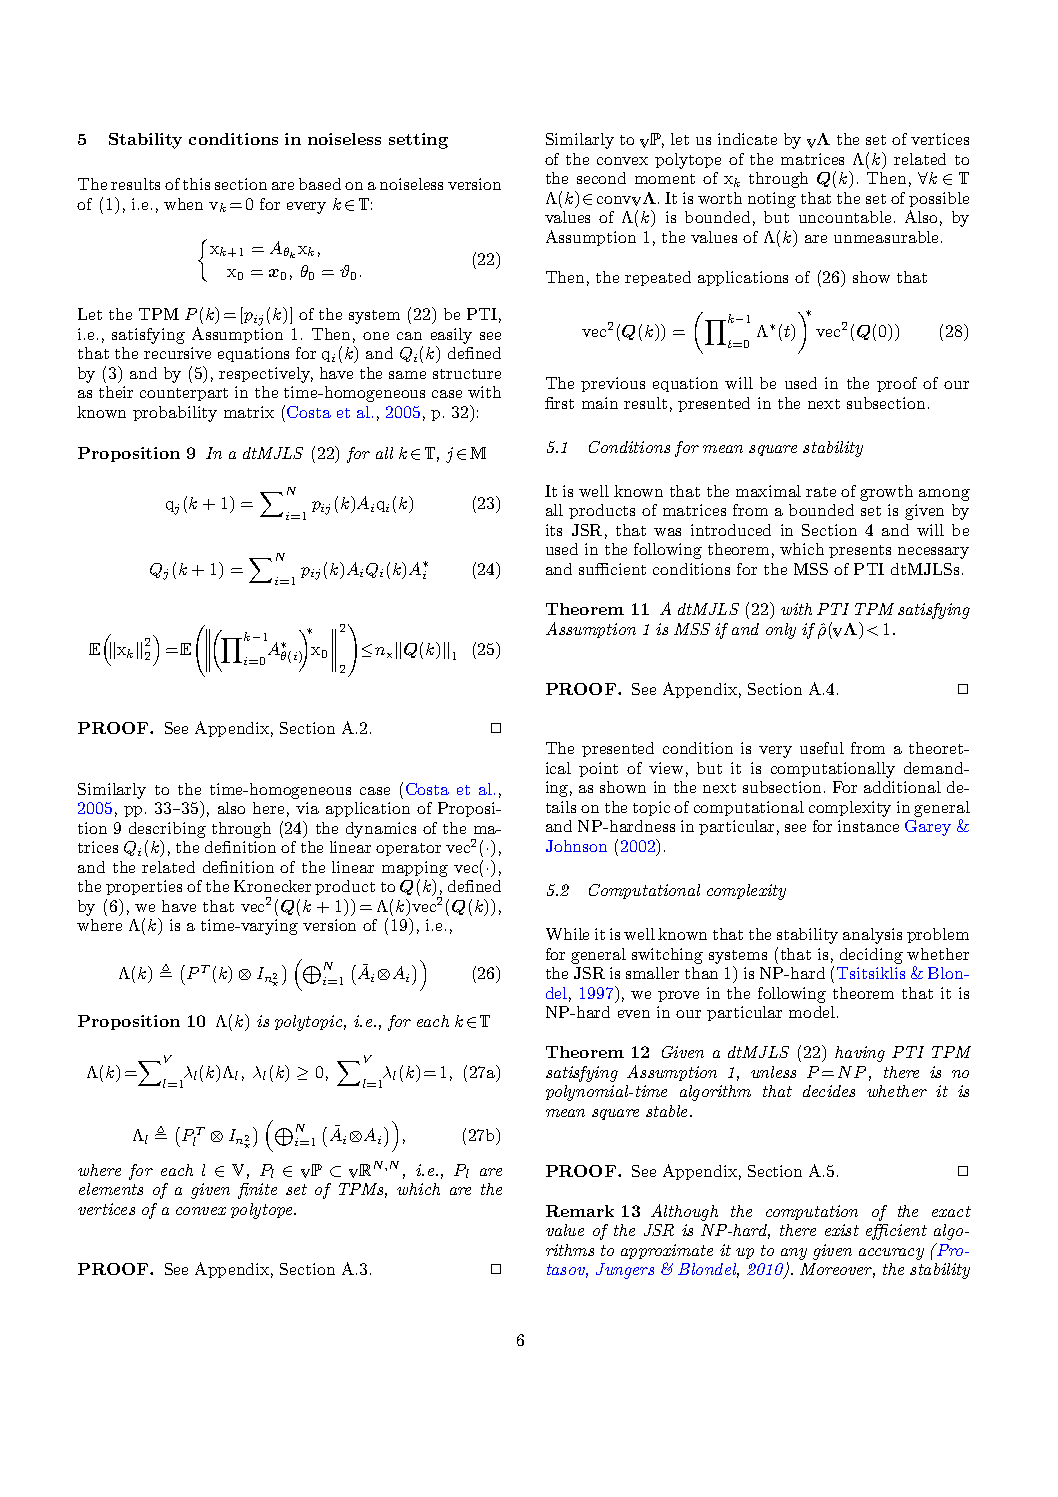 The height and width of the document is (1497, 1058). Describe the element at coordinates (175, 414) in the document. I see `probability` at that location.
